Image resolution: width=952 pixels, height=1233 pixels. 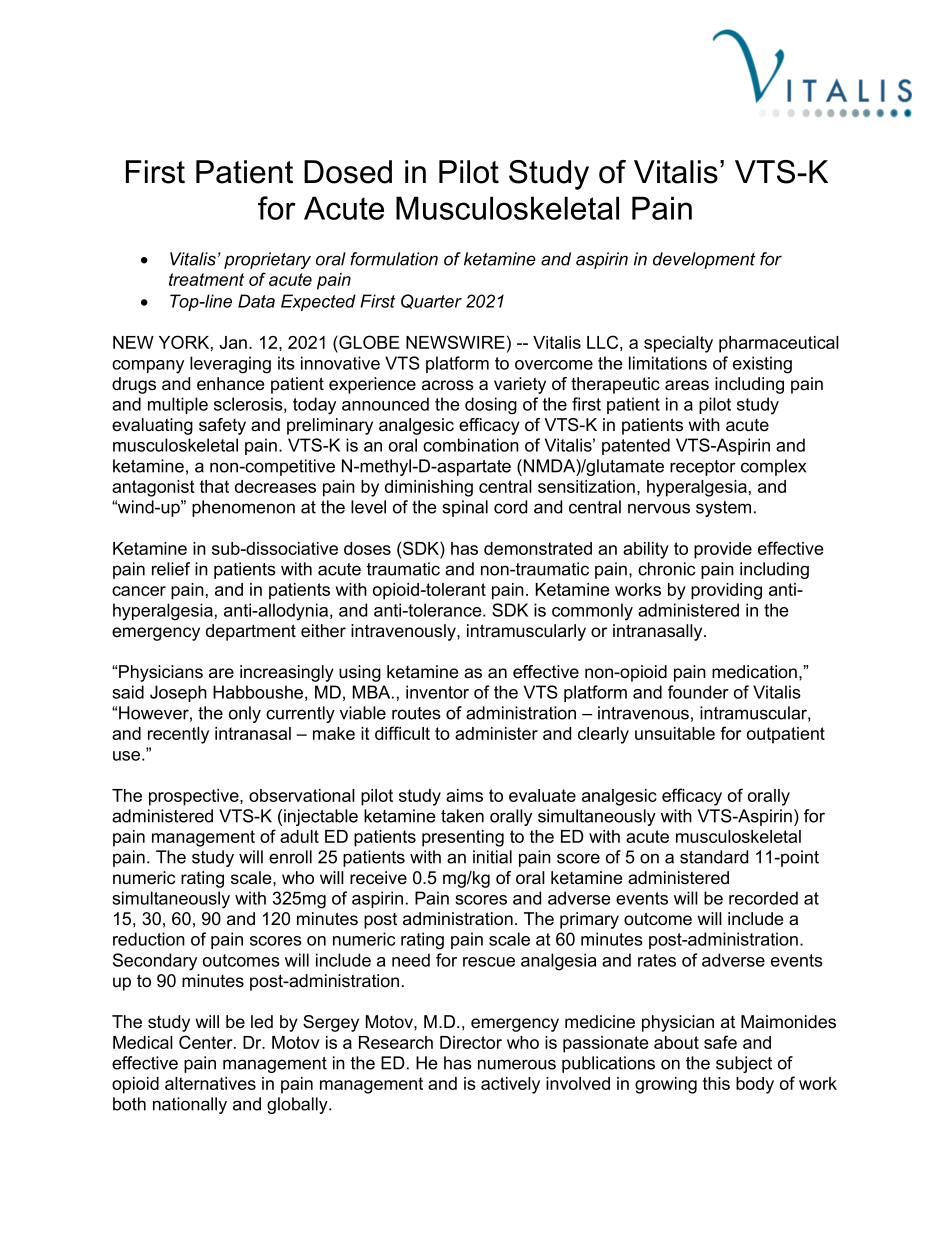 I want to click on prospective, so click(x=195, y=797).
